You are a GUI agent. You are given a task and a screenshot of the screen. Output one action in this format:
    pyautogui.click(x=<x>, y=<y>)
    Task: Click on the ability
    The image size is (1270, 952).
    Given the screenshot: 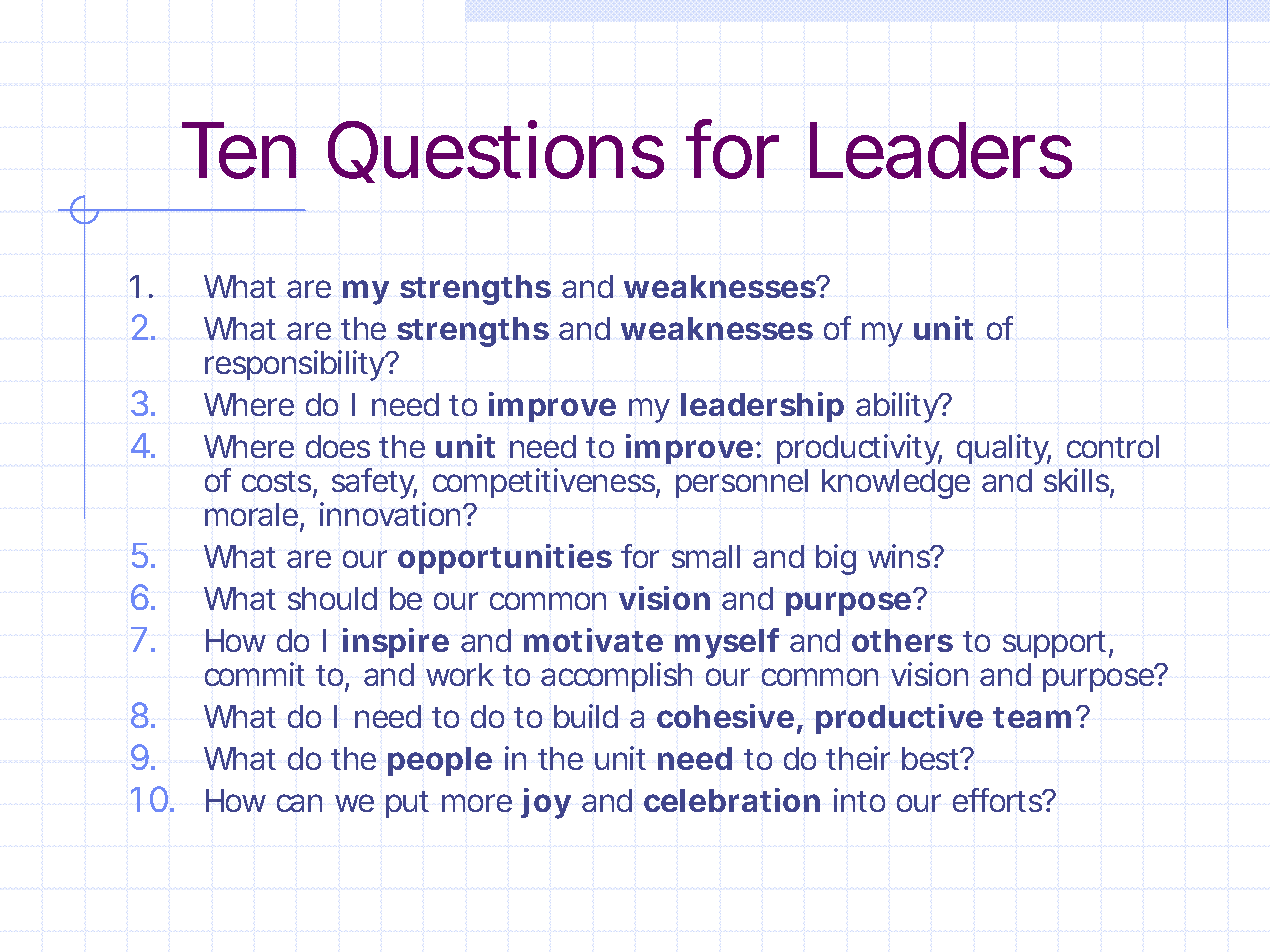 What is the action you would take?
    pyautogui.click(x=899, y=407)
